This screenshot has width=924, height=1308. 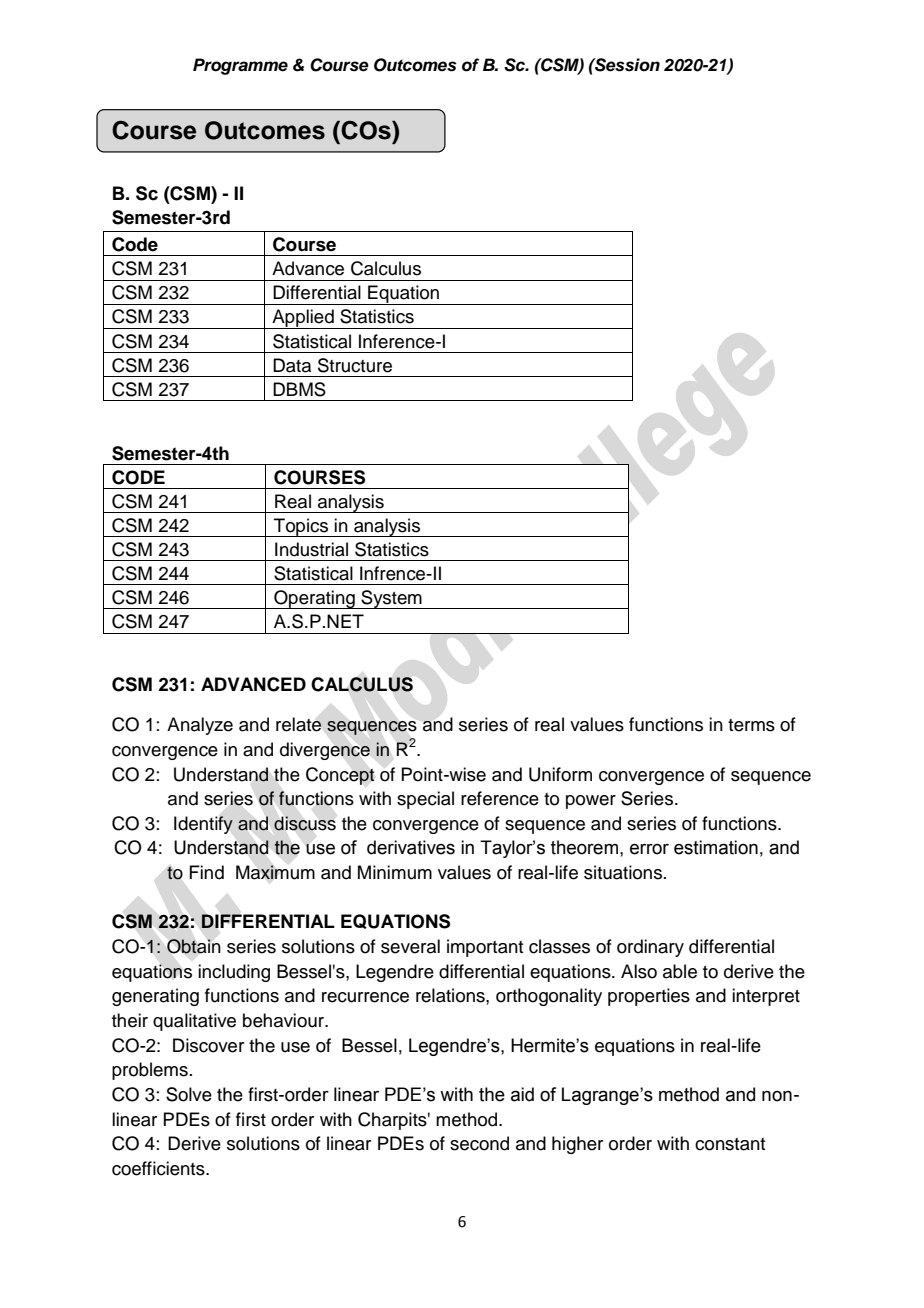 I want to click on estimation, so click(x=716, y=847).
